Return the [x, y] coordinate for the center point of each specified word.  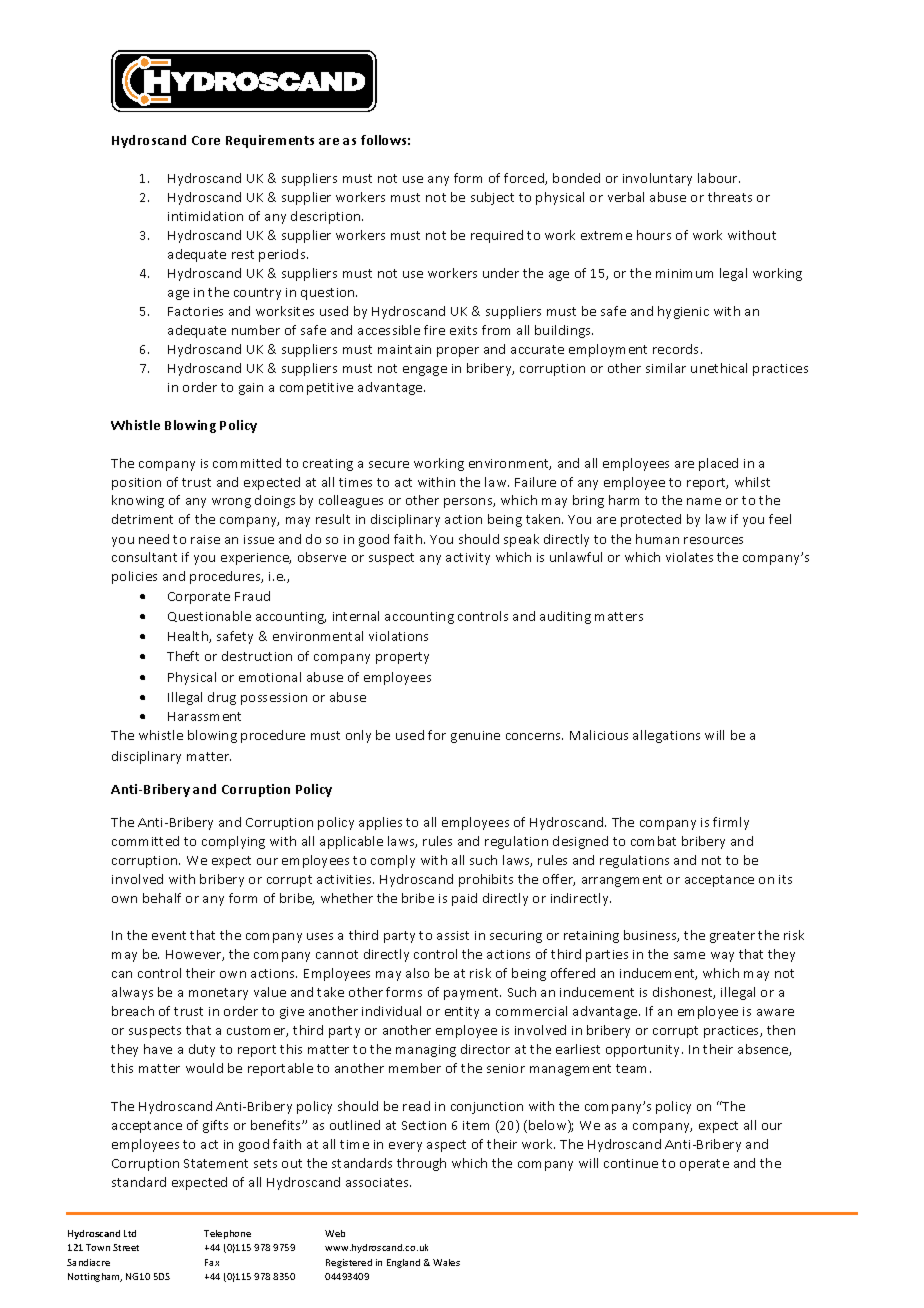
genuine [475, 737]
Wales [446, 1262]
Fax [212, 1262]
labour [719, 178]
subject [492, 198]
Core [206, 140]
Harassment [204, 716]
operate [704, 1165]
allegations [666, 736]
